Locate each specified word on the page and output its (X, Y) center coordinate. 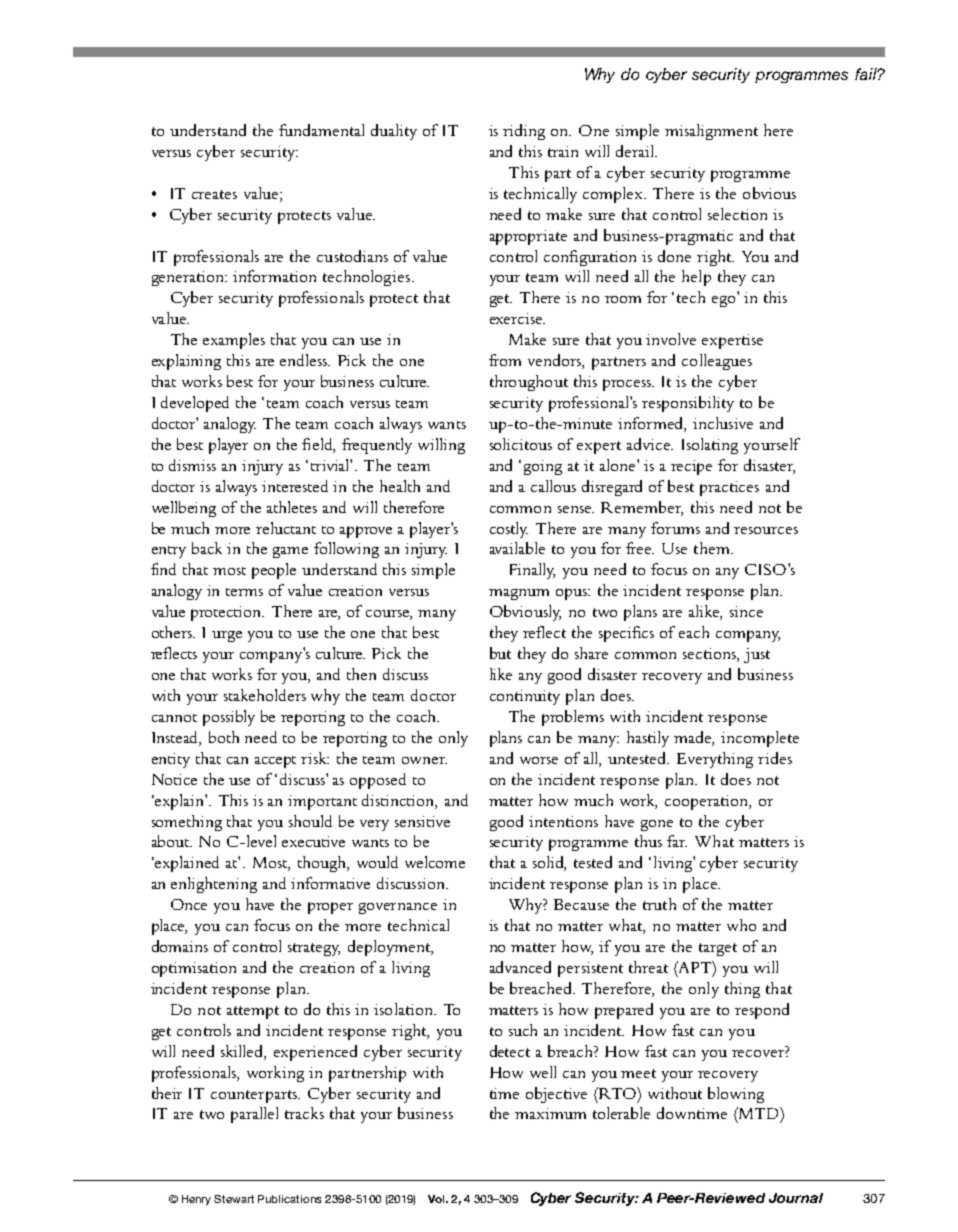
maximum (550, 1113)
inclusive (723, 423)
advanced (520, 967)
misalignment (711, 132)
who (741, 925)
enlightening (214, 885)
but (500, 653)
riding (524, 132)
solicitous (521, 444)
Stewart (234, 1199)
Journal (796, 1198)
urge (227, 636)
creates (214, 194)
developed (195, 404)
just (757, 655)
